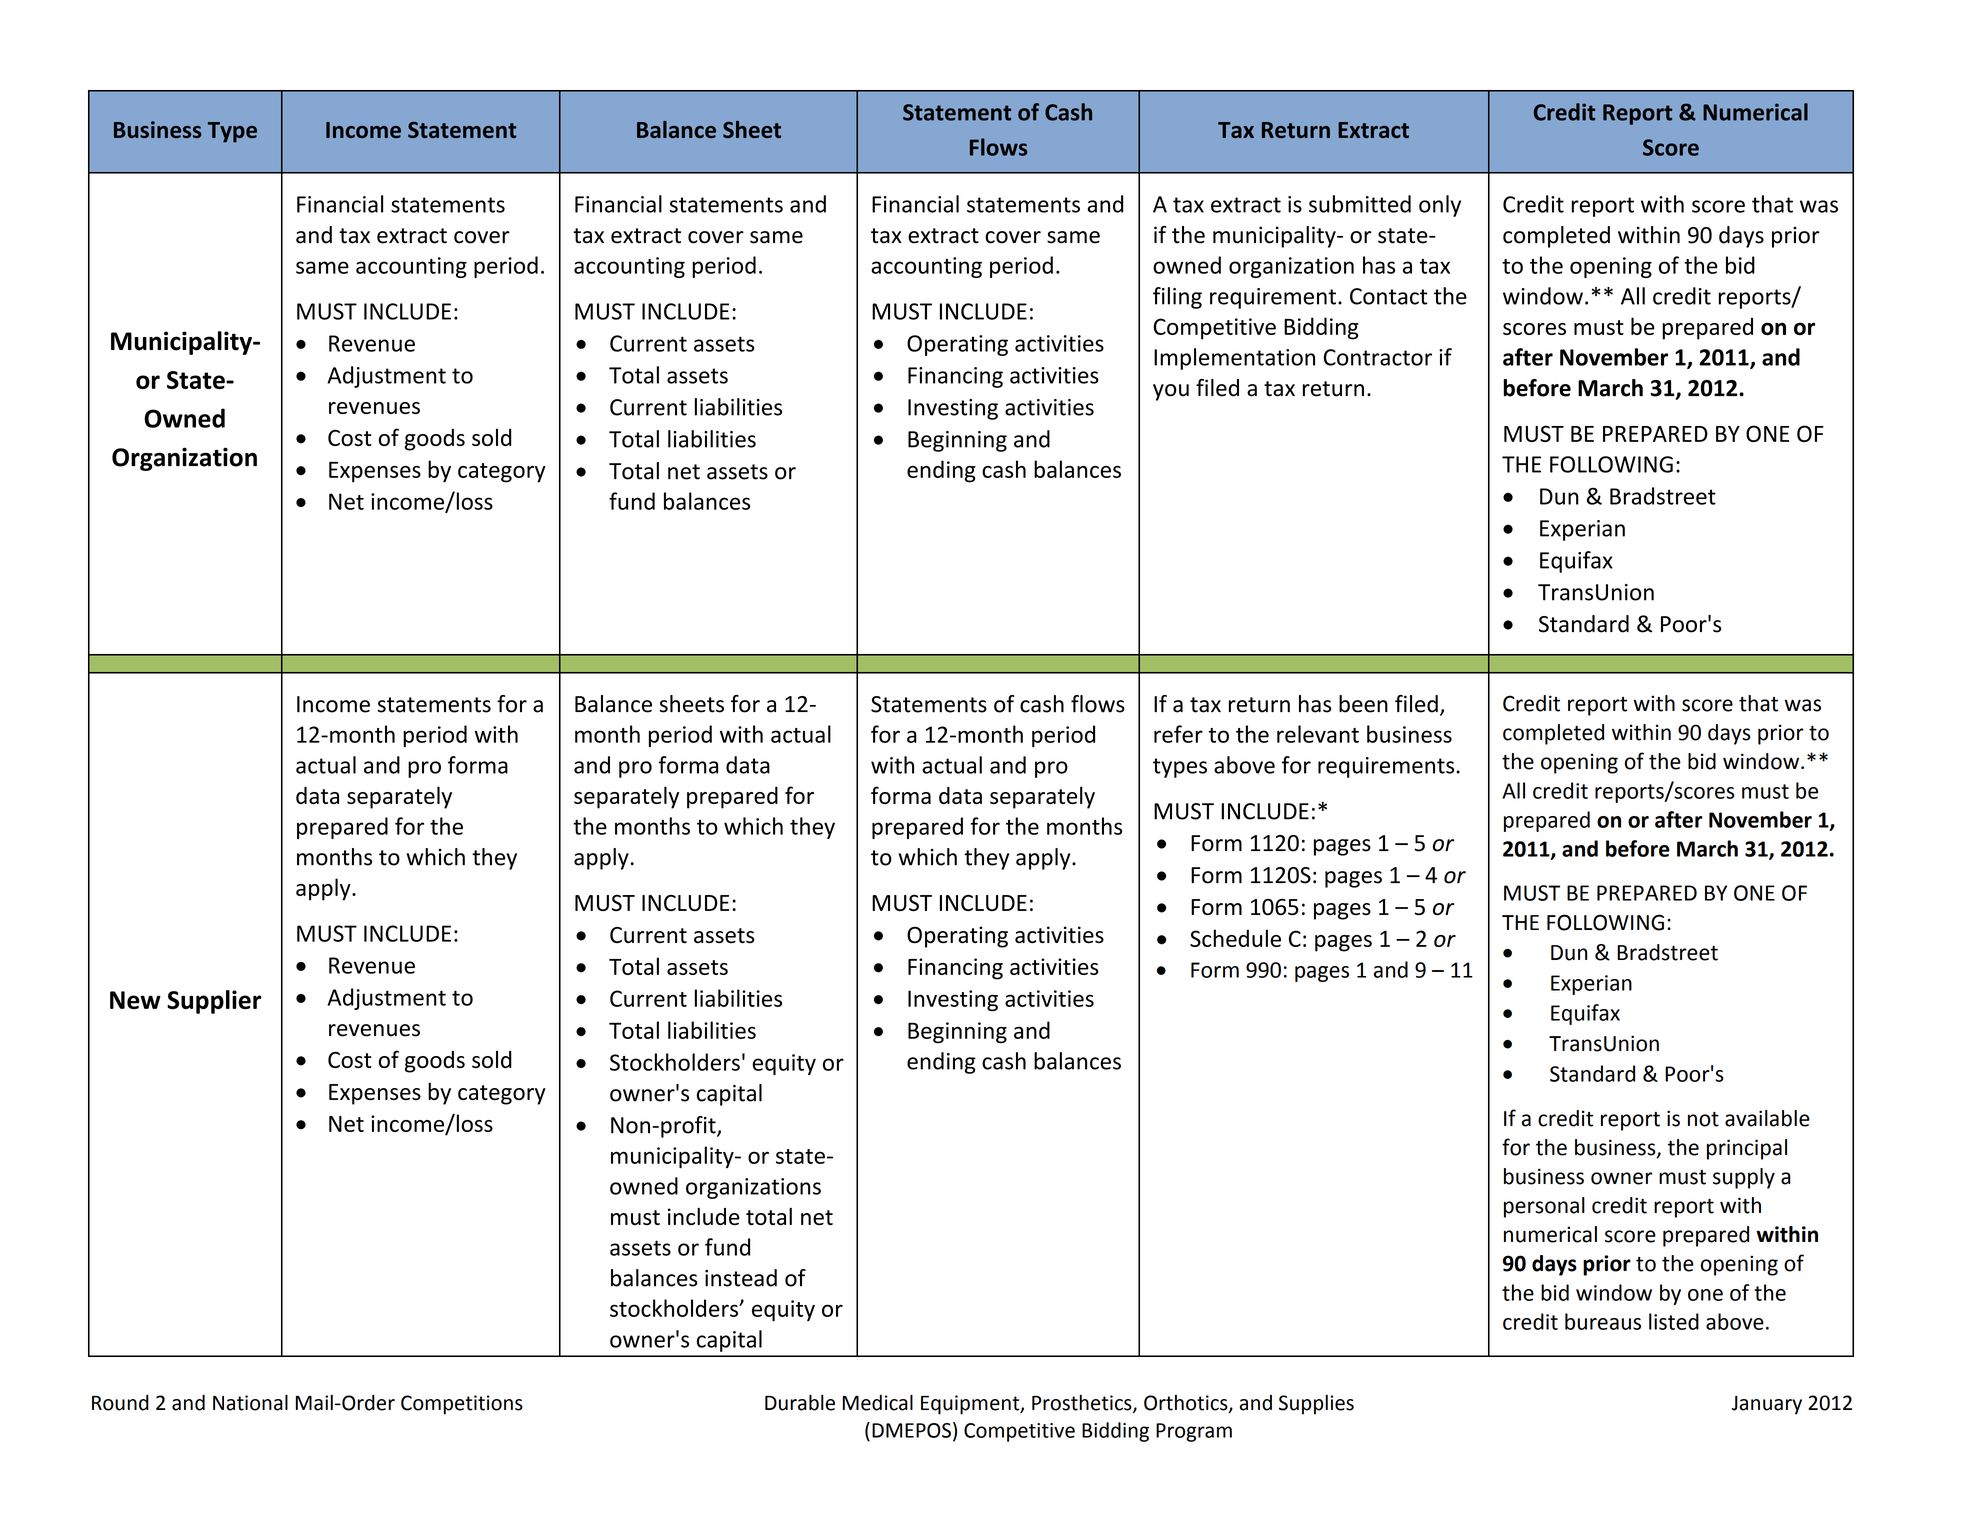 This image has width=1985, height=1534. What do you see at coordinates (1177, 298) in the image?
I see `filing` at bounding box center [1177, 298].
